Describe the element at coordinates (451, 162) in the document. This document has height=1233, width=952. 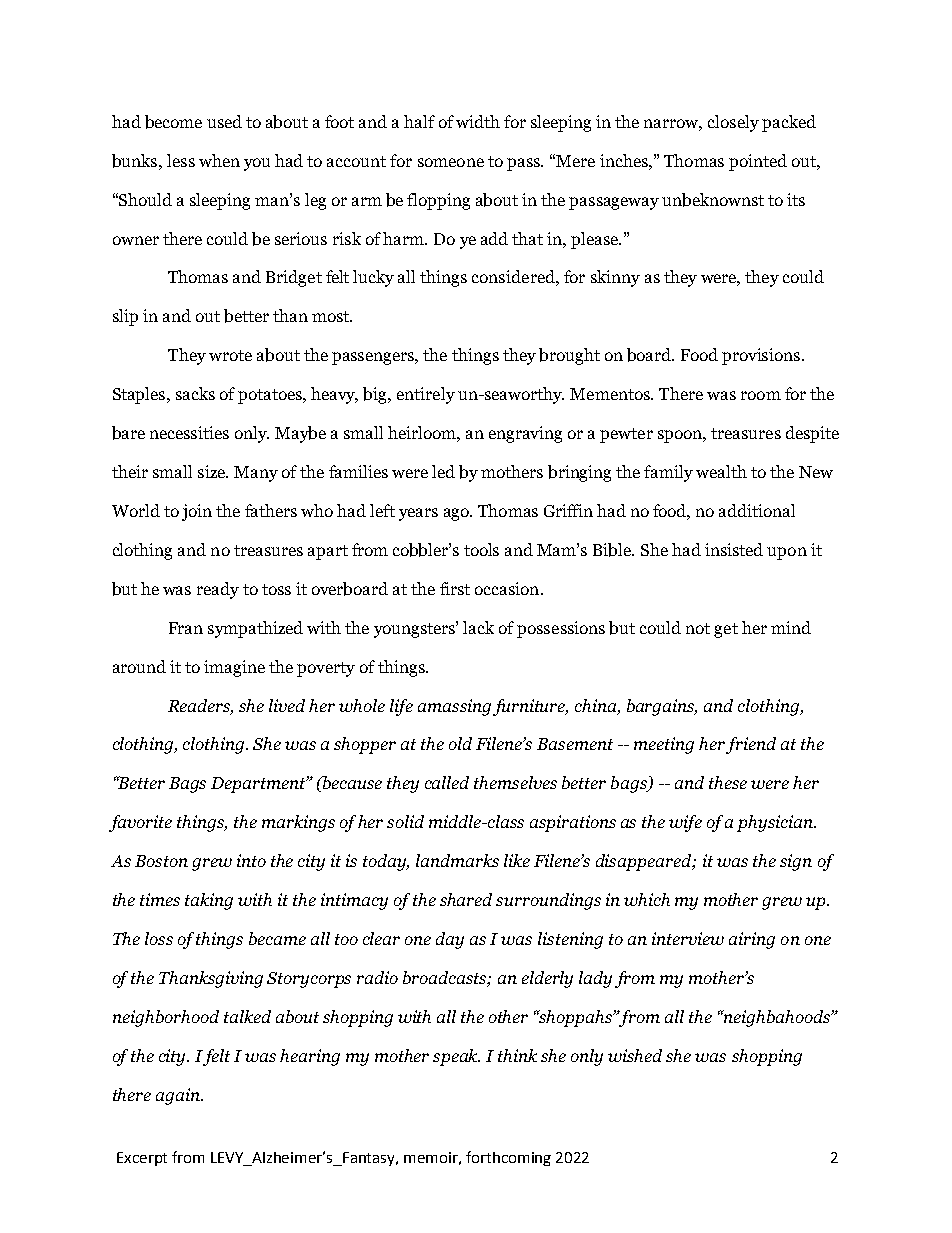
I see `someone` at that location.
